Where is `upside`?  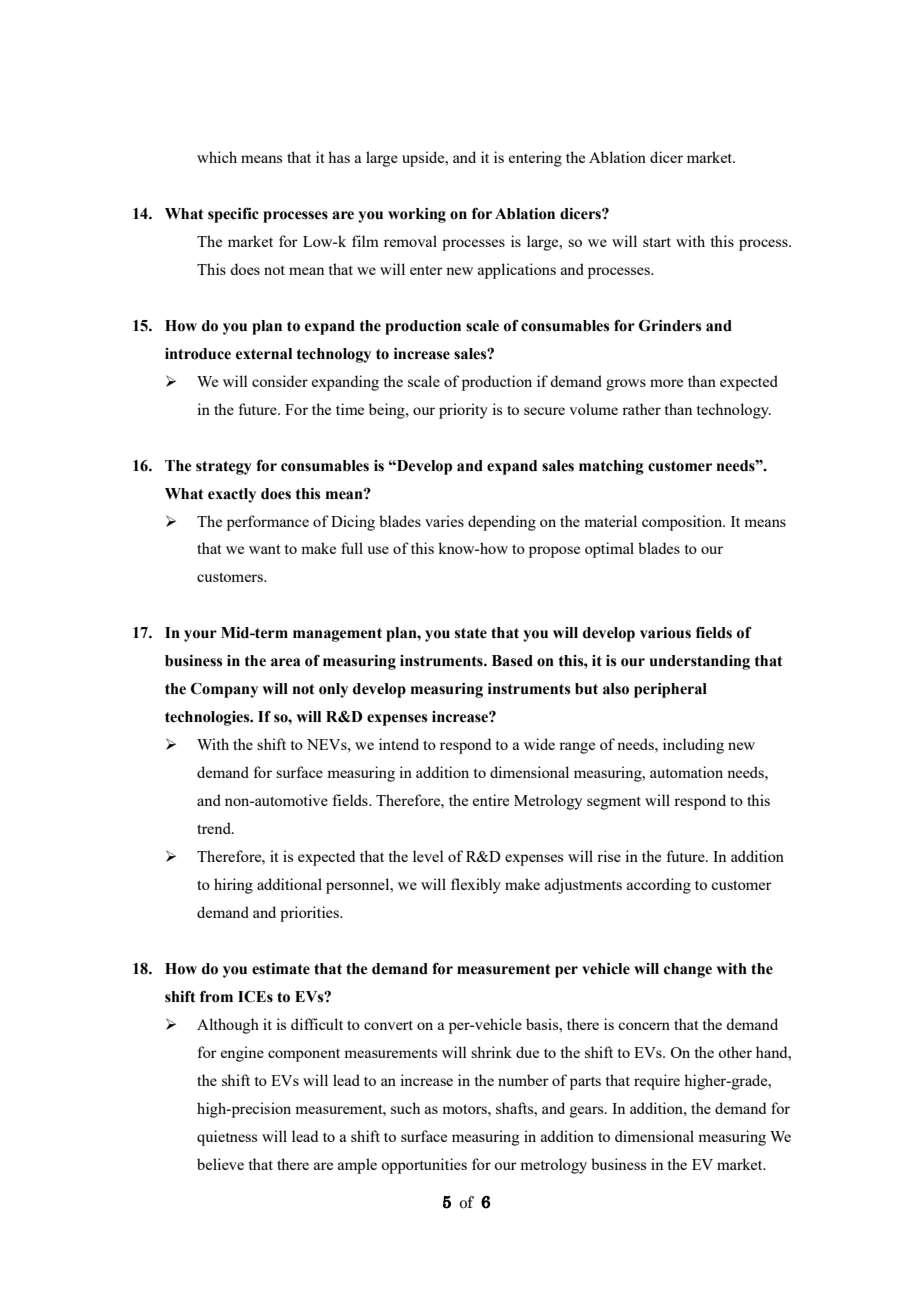
upside is located at coordinates (424, 159).
